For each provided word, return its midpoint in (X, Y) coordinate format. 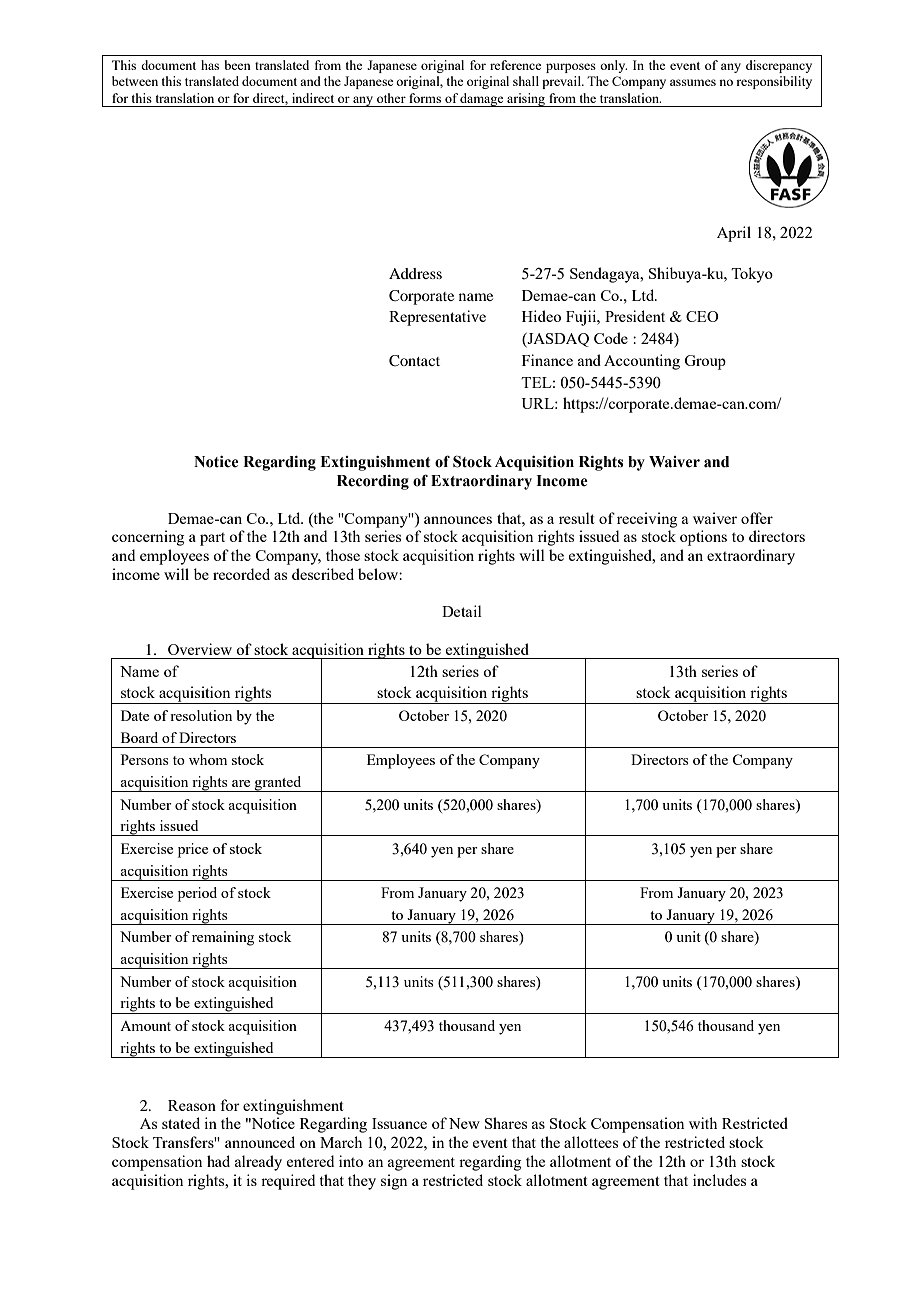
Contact (414, 361)
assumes (693, 82)
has (210, 65)
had (218, 1161)
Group (705, 362)
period (197, 894)
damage (482, 100)
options (703, 538)
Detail (462, 611)
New (464, 1123)
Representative (437, 318)
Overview (200, 649)
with (703, 1123)
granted (278, 784)
